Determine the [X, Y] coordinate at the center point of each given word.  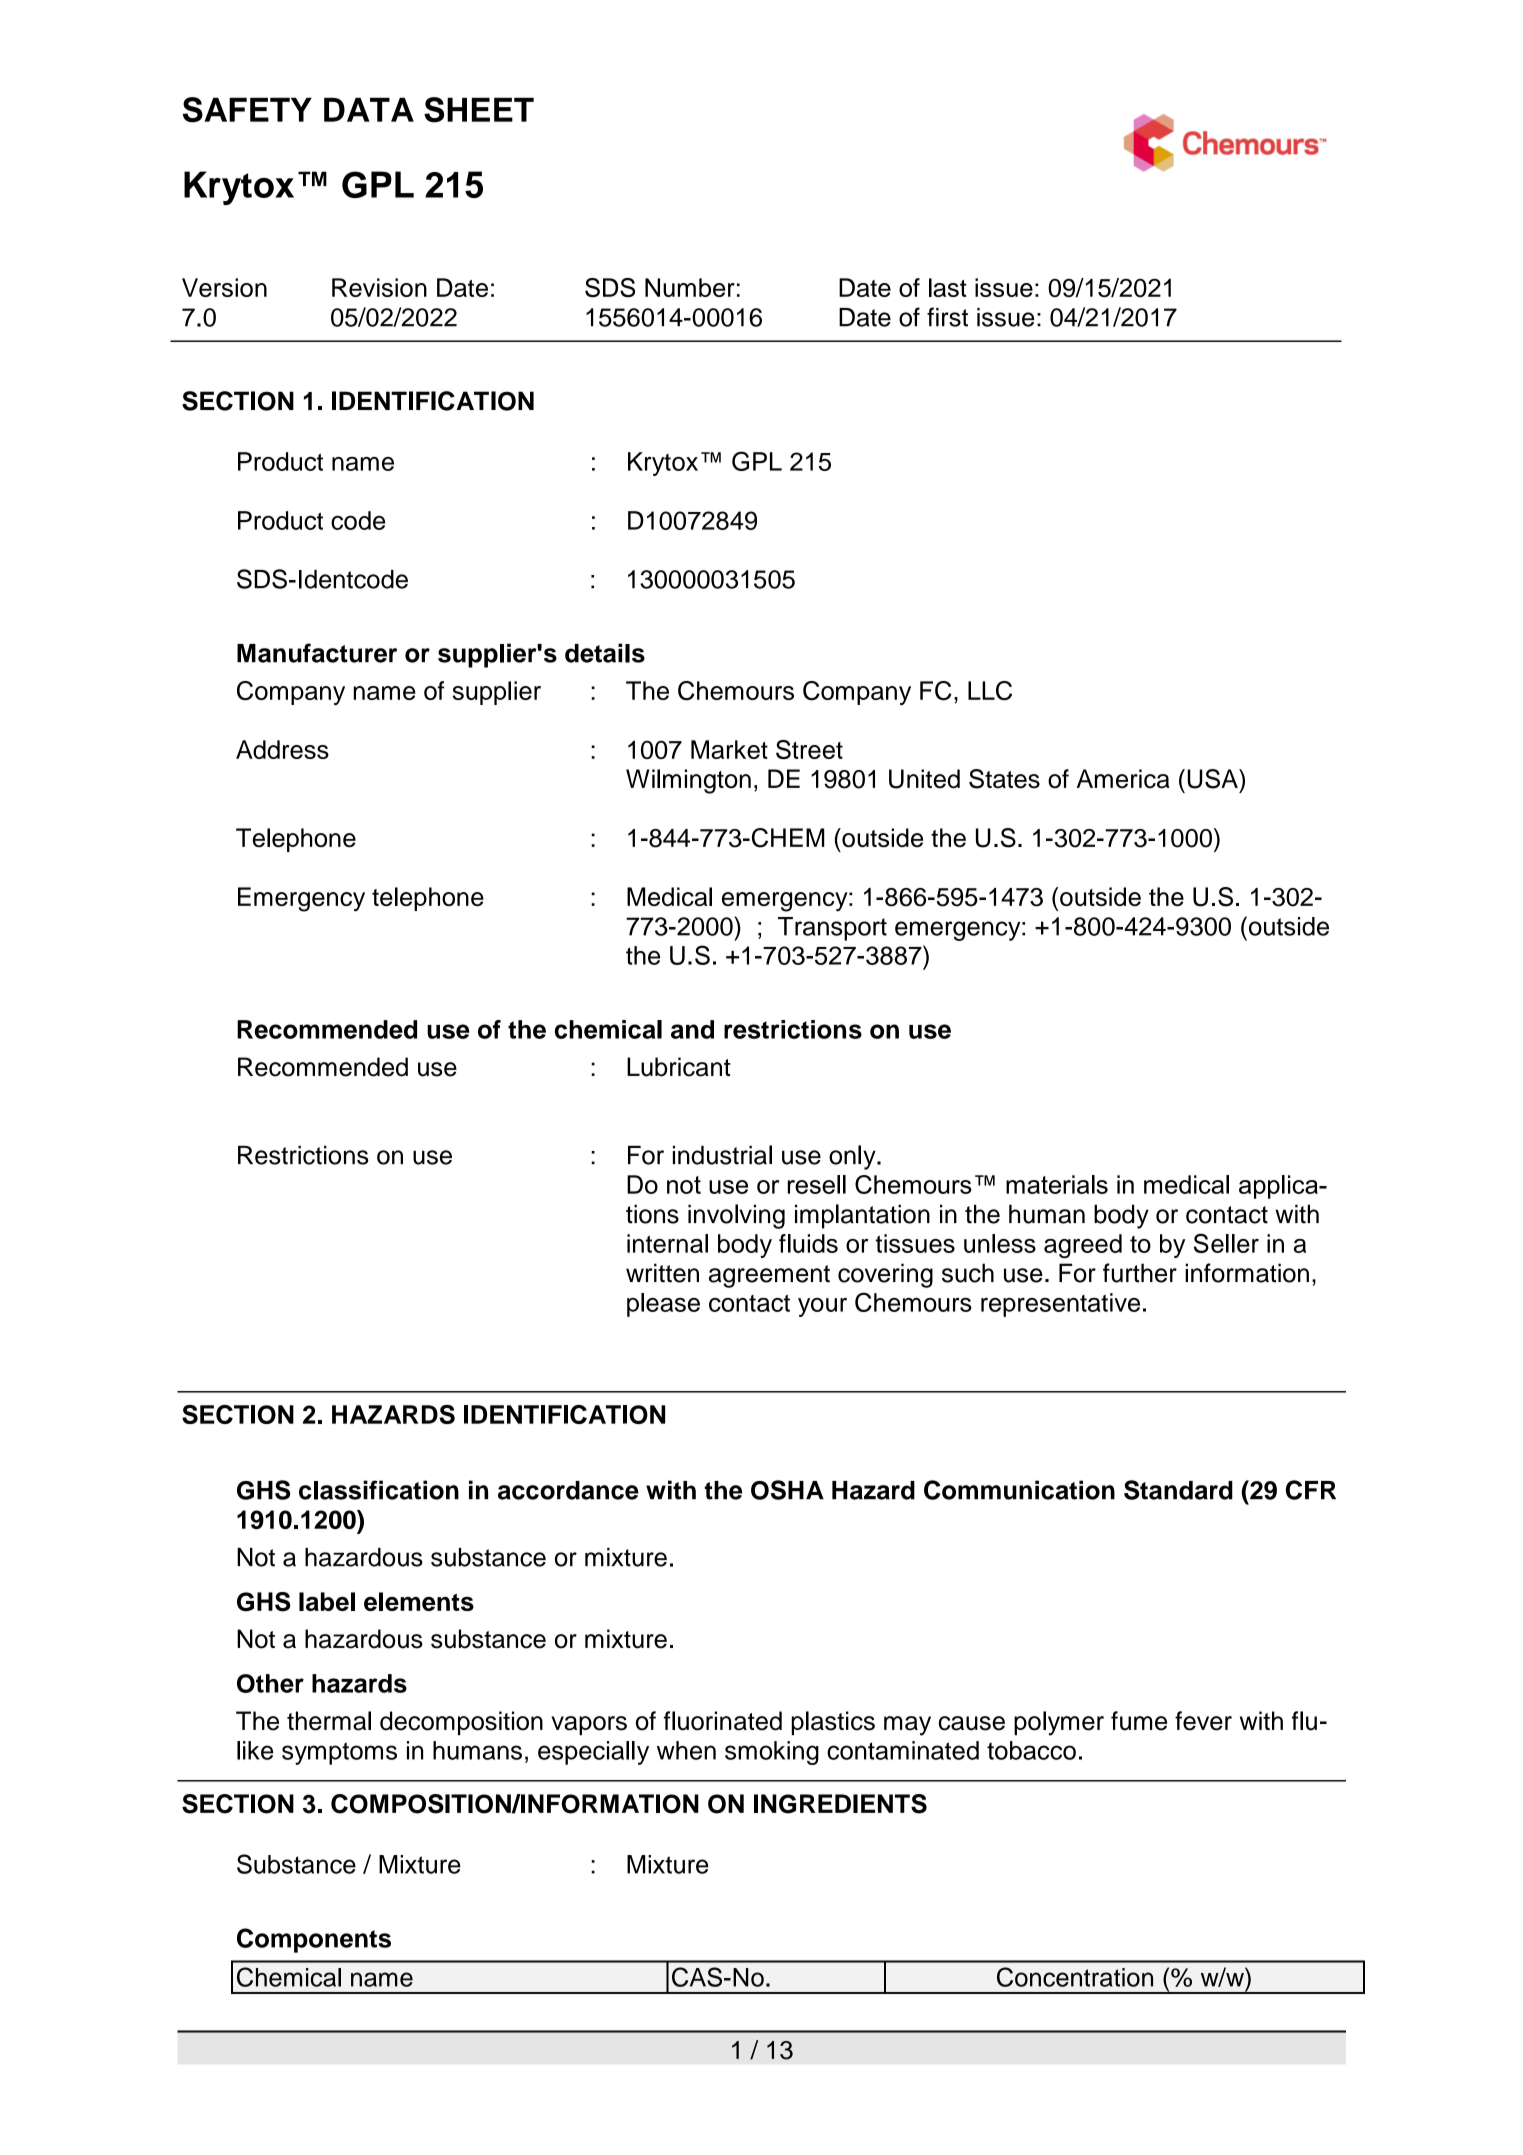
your [822, 1307]
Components [314, 1940]
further [1140, 1273]
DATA [369, 109]
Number [690, 287]
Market [729, 749]
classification [379, 1490]
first [947, 317]
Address [282, 749]
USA [1213, 779]
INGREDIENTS [840, 1804]
